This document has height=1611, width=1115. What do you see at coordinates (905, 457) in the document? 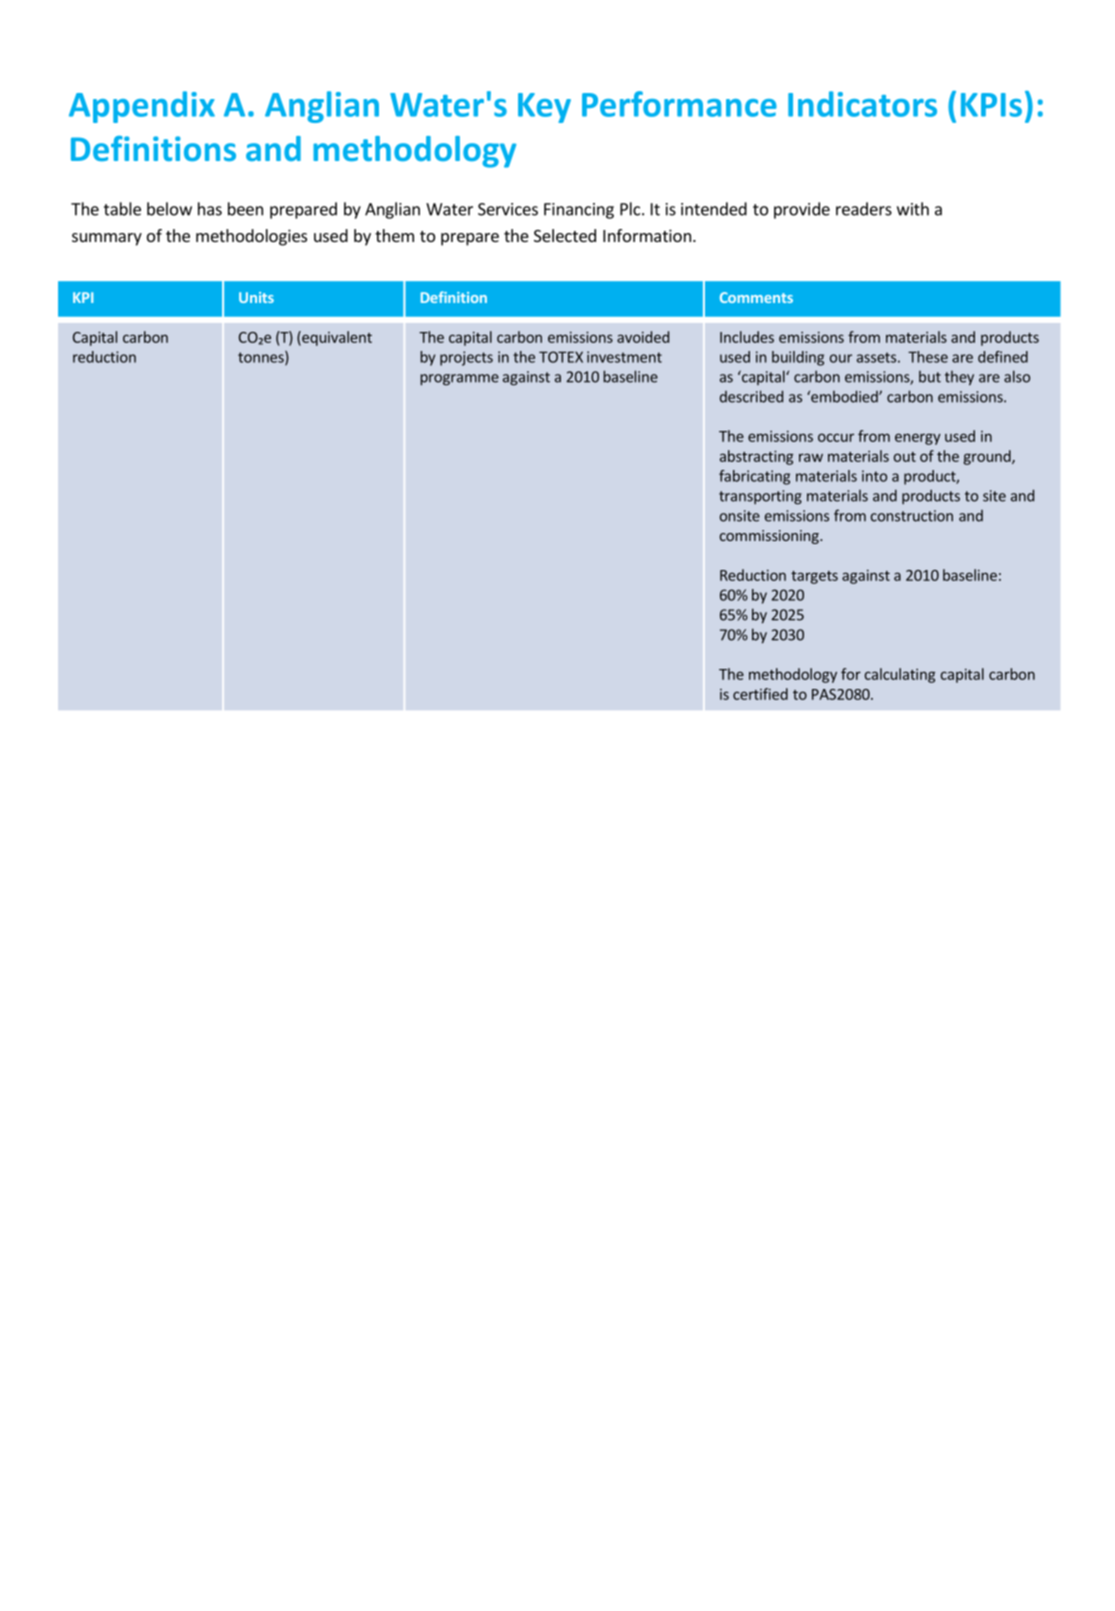
I see `out` at bounding box center [905, 457].
